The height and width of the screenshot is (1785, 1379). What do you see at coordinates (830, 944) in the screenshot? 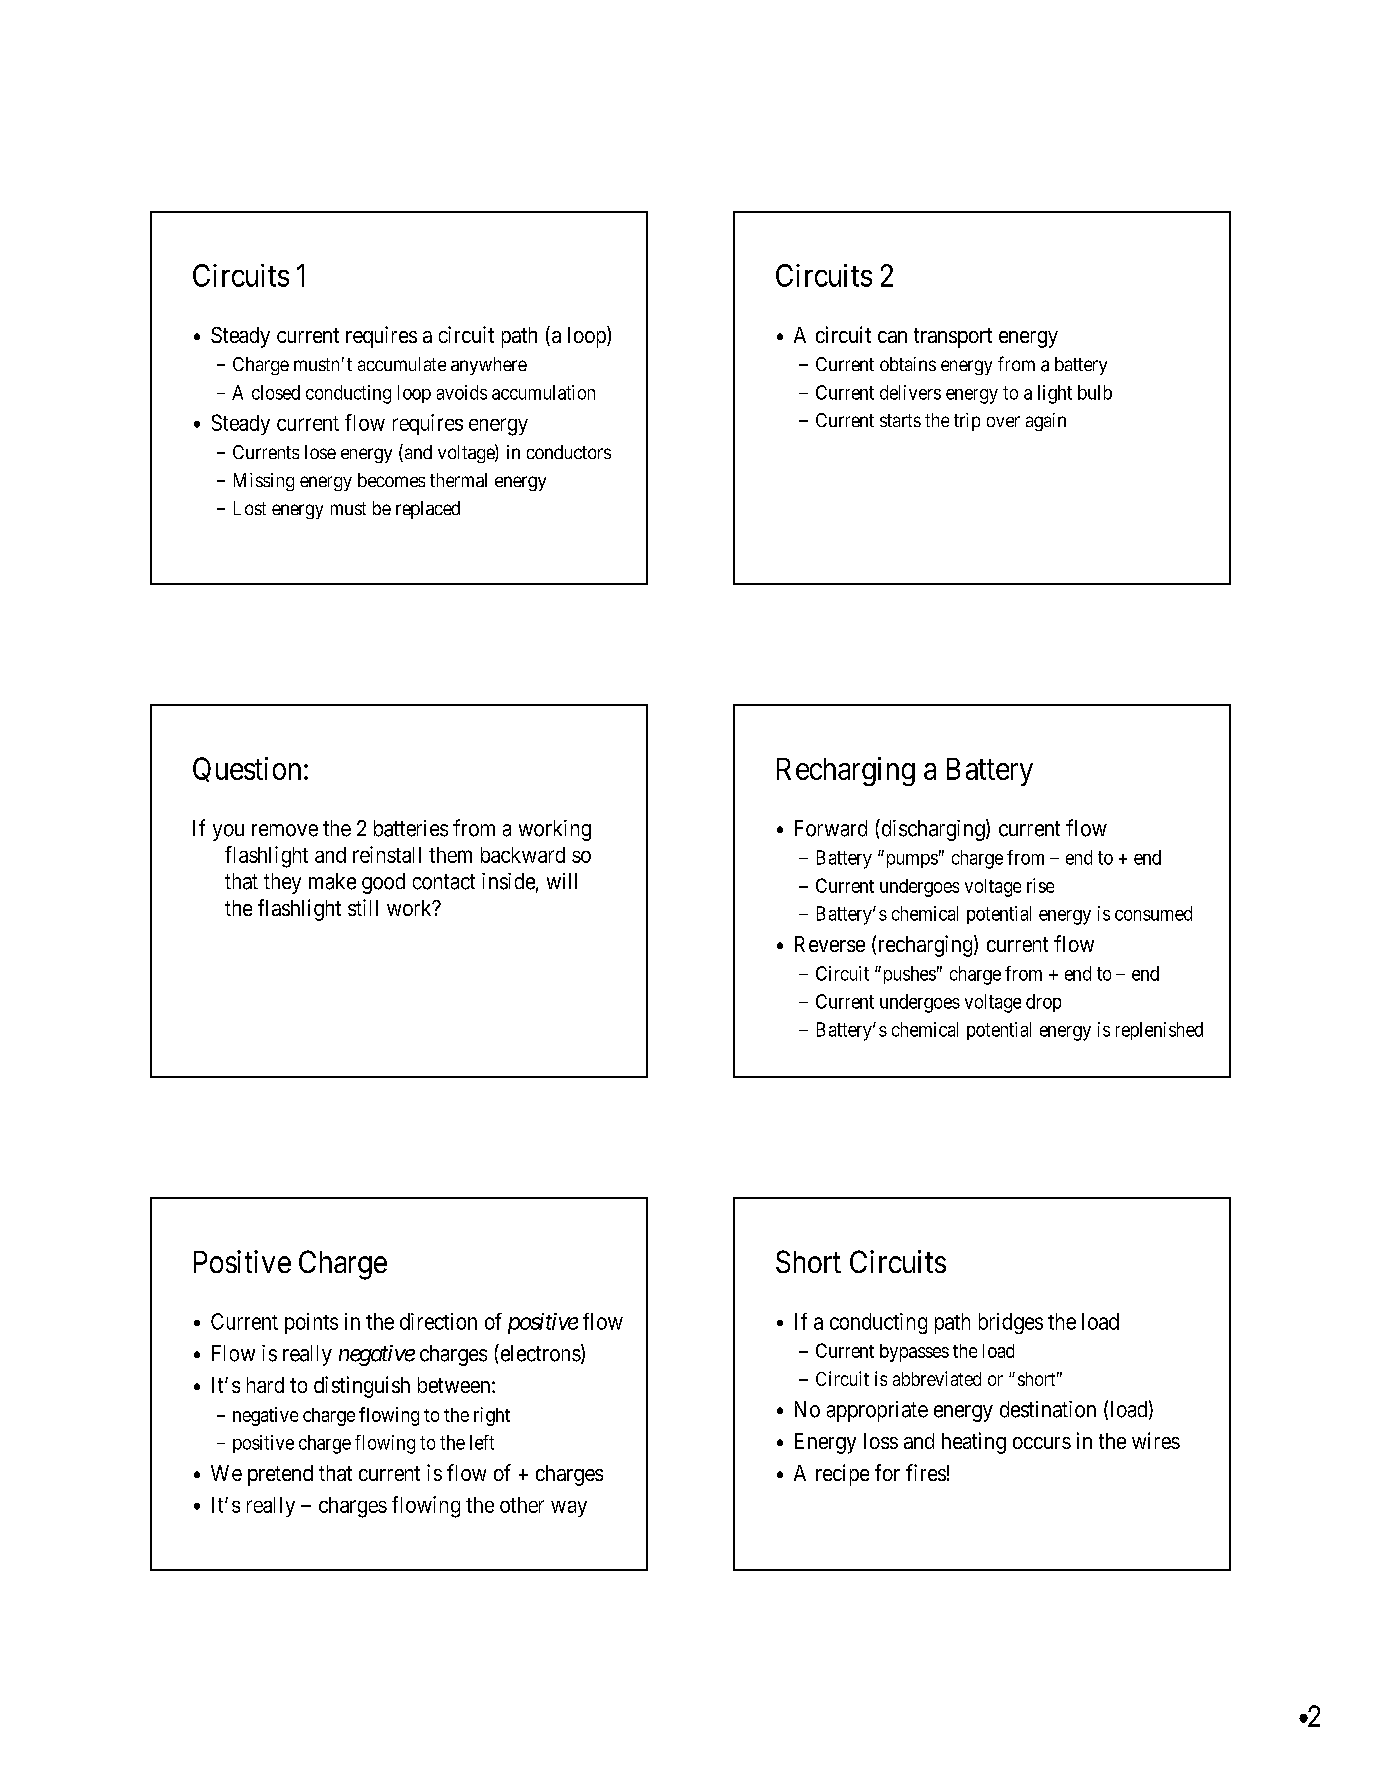
I see `Reverse` at bounding box center [830, 944].
